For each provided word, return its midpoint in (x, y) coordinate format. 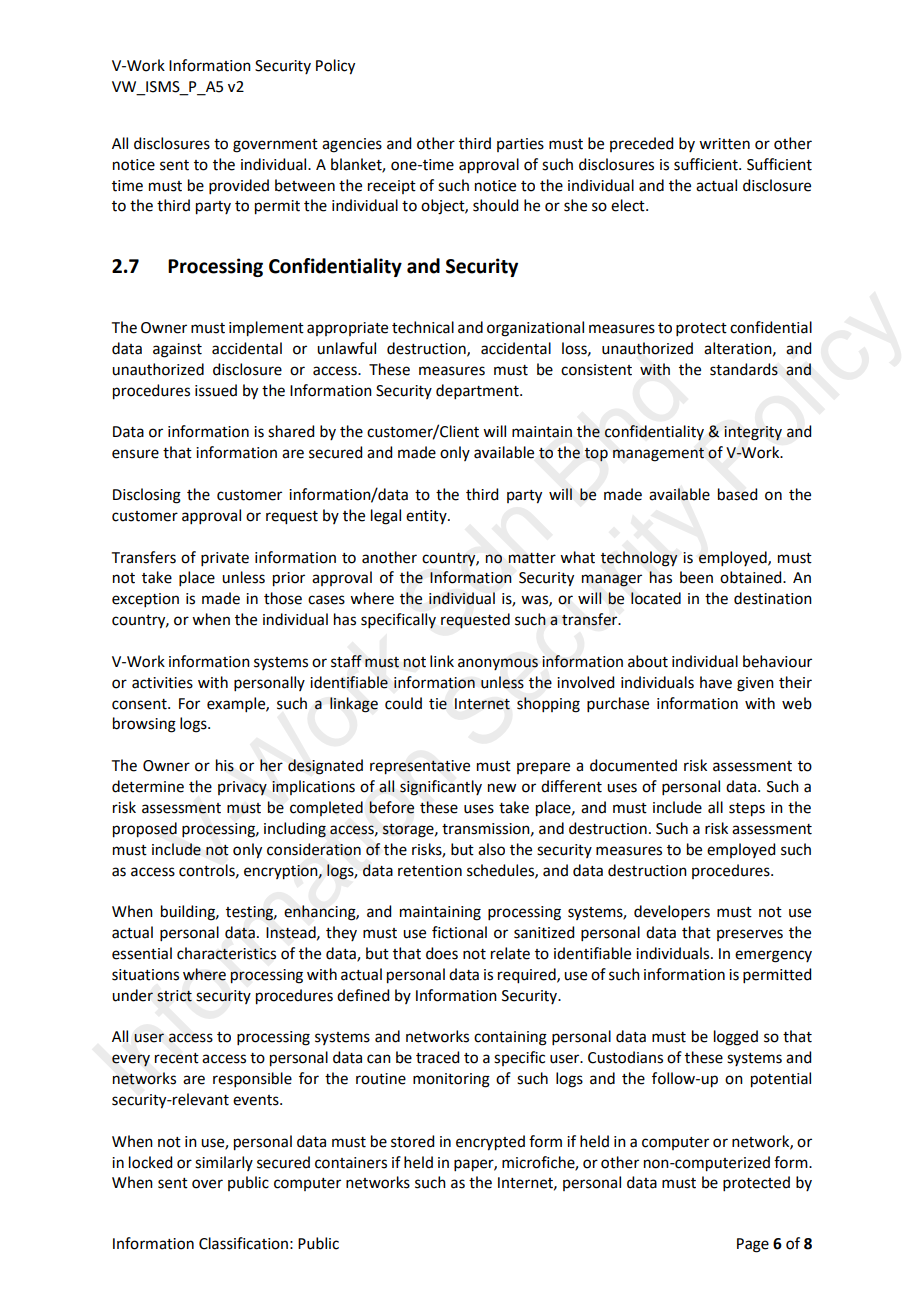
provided (239, 186)
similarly (224, 1163)
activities (162, 683)
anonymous (498, 664)
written (724, 144)
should (495, 205)
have (716, 682)
